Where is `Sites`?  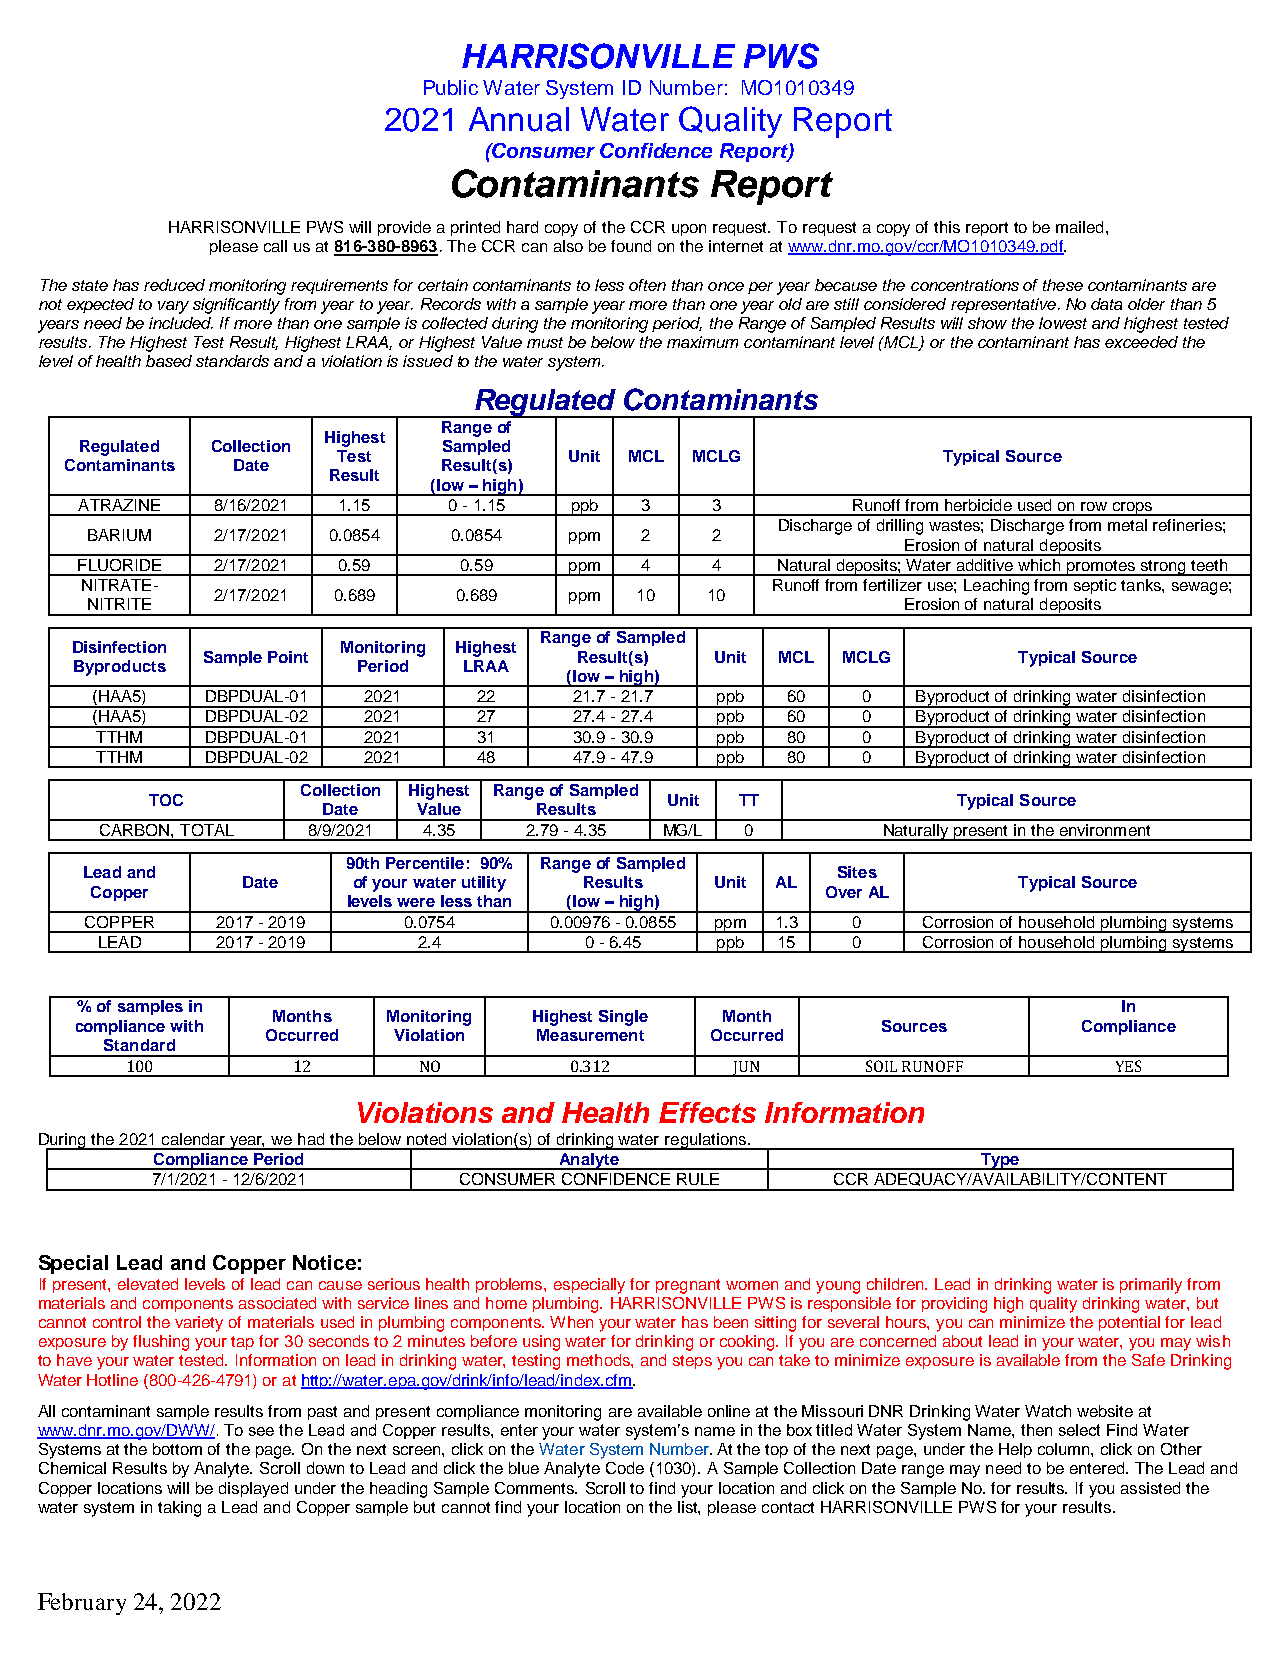
Sites is located at coordinates (857, 872).
